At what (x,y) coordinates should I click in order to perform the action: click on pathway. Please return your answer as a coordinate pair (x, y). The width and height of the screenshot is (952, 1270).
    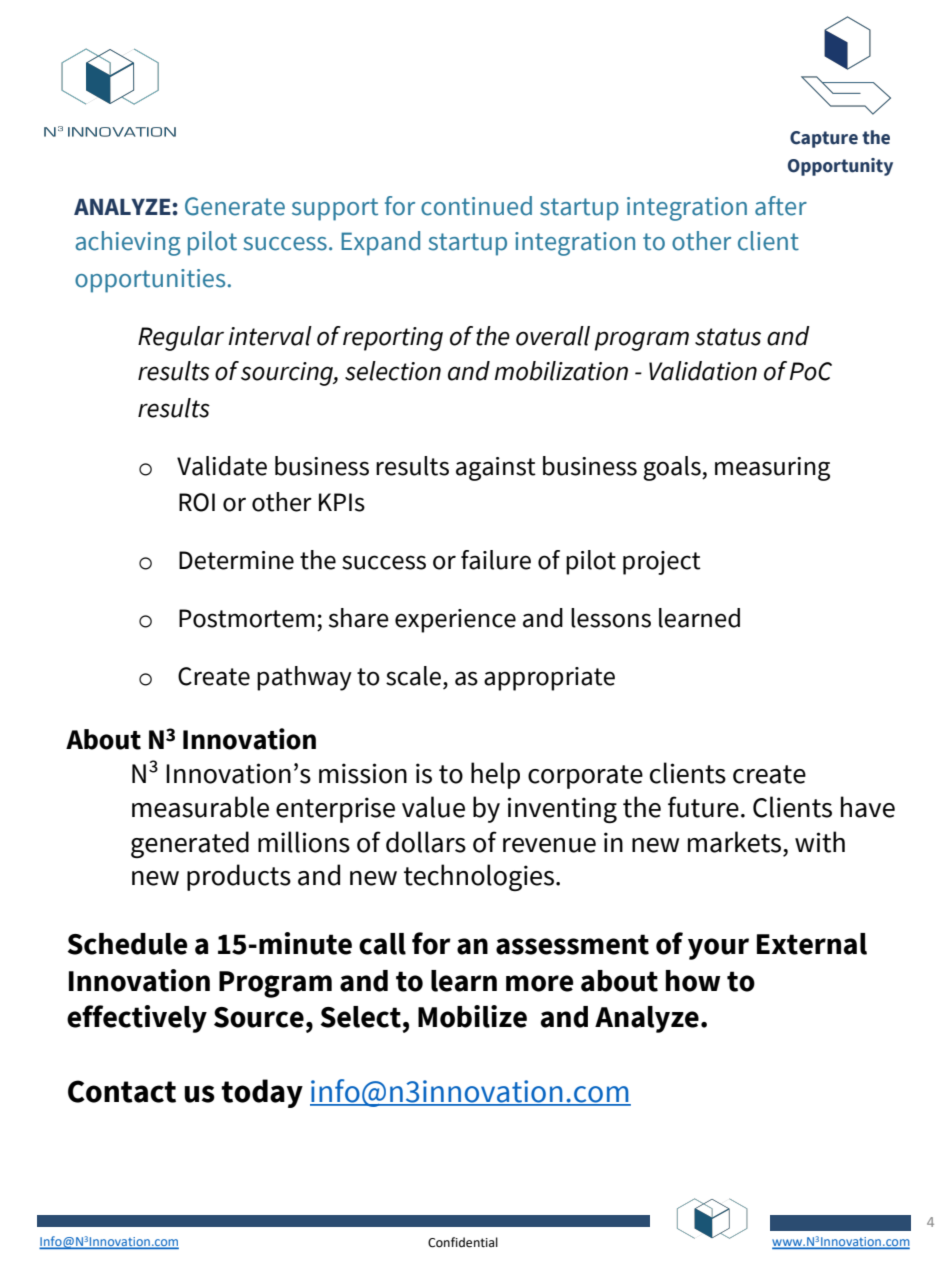
    Looking at the image, I should click on (304, 678).
